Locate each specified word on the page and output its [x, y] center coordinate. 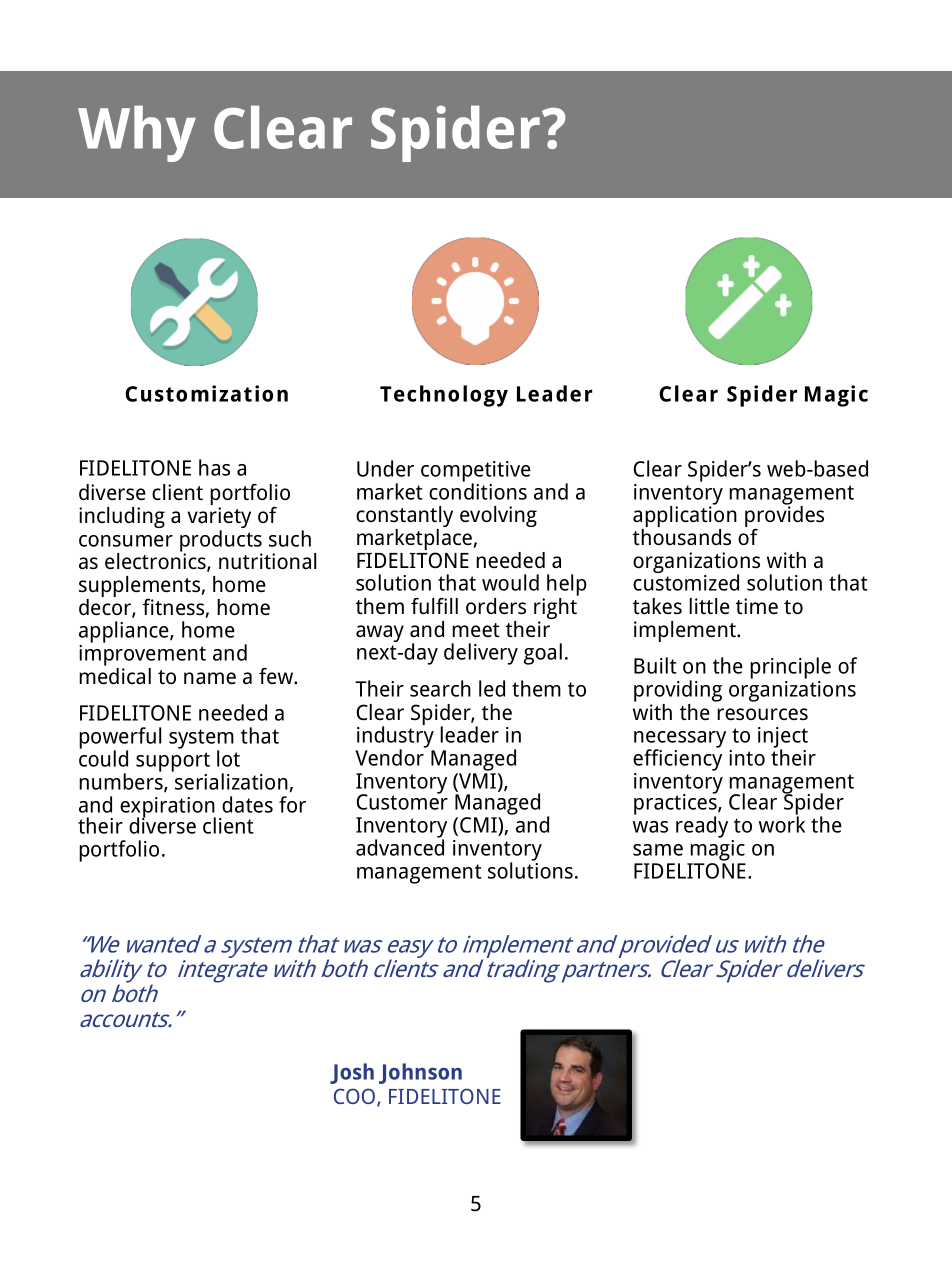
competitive [476, 472]
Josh [352, 1073]
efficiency [677, 759]
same [658, 850]
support [173, 762]
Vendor [390, 756]
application [685, 517]
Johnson [420, 1073]
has [214, 467]
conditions [478, 490]
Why [137, 133]
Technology [444, 396]
